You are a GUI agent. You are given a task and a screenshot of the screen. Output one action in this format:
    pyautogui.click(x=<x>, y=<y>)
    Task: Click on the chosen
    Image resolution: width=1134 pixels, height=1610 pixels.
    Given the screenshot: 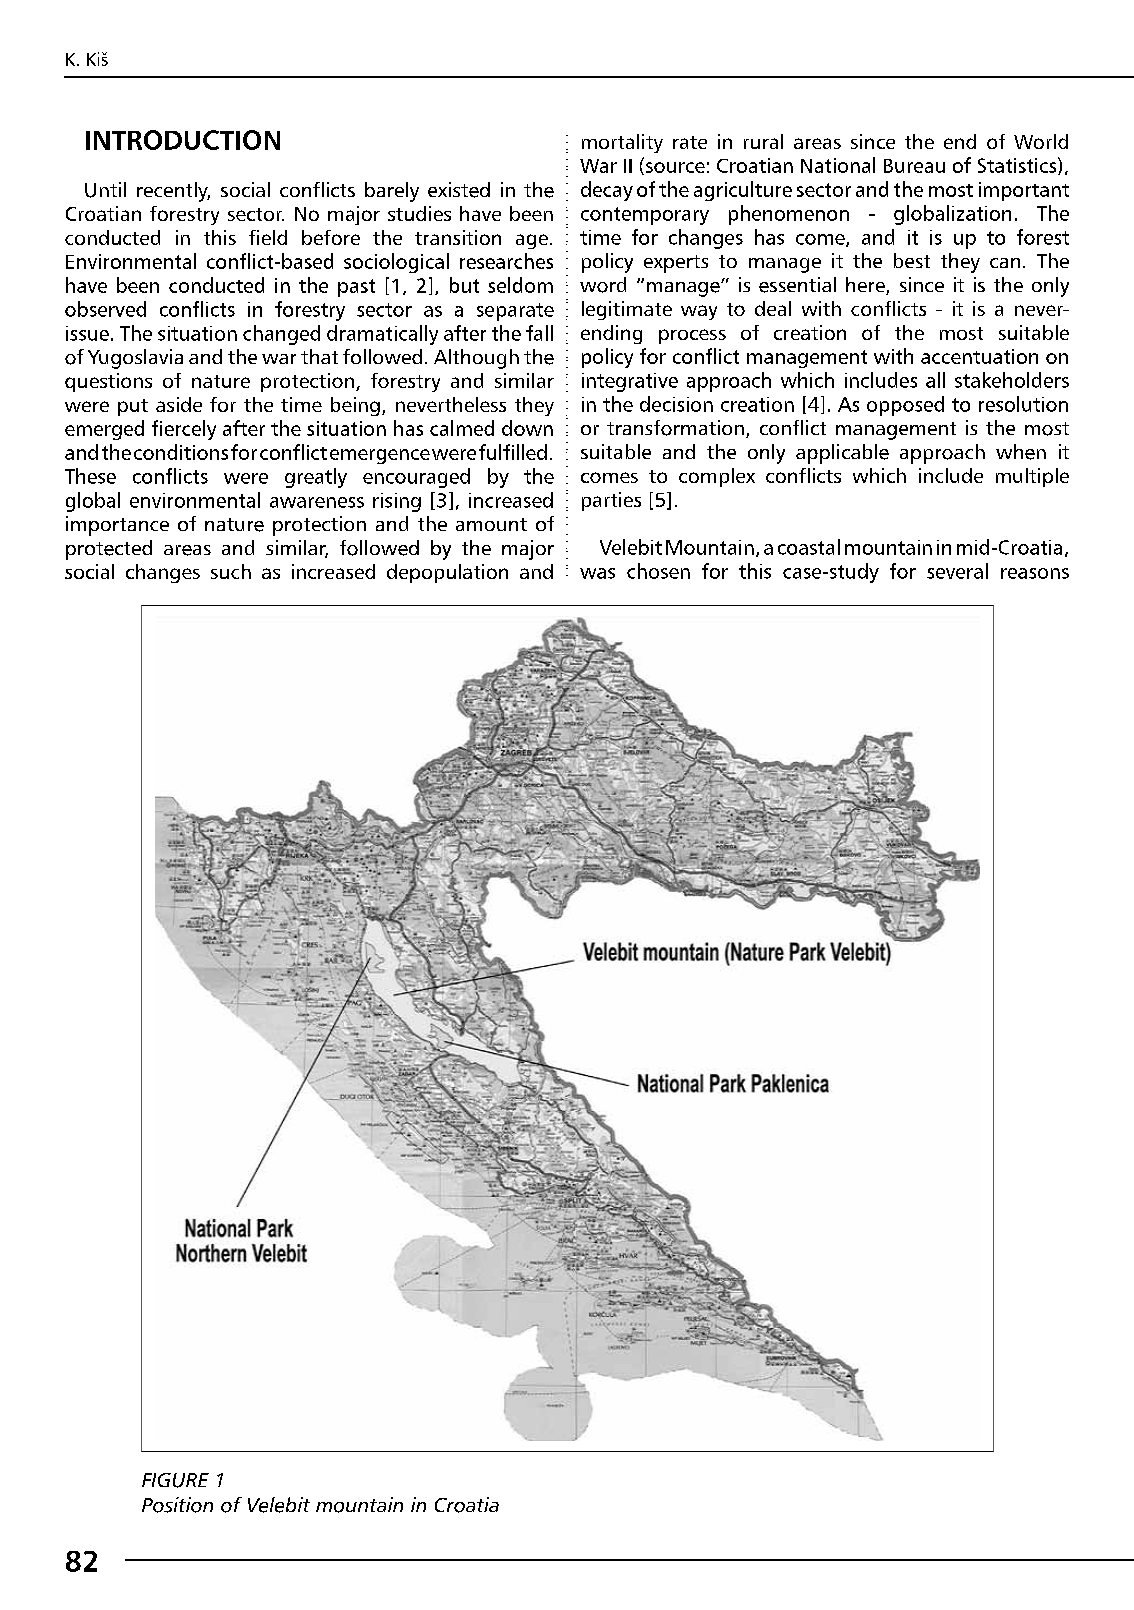 What is the action you would take?
    pyautogui.click(x=658, y=571)
